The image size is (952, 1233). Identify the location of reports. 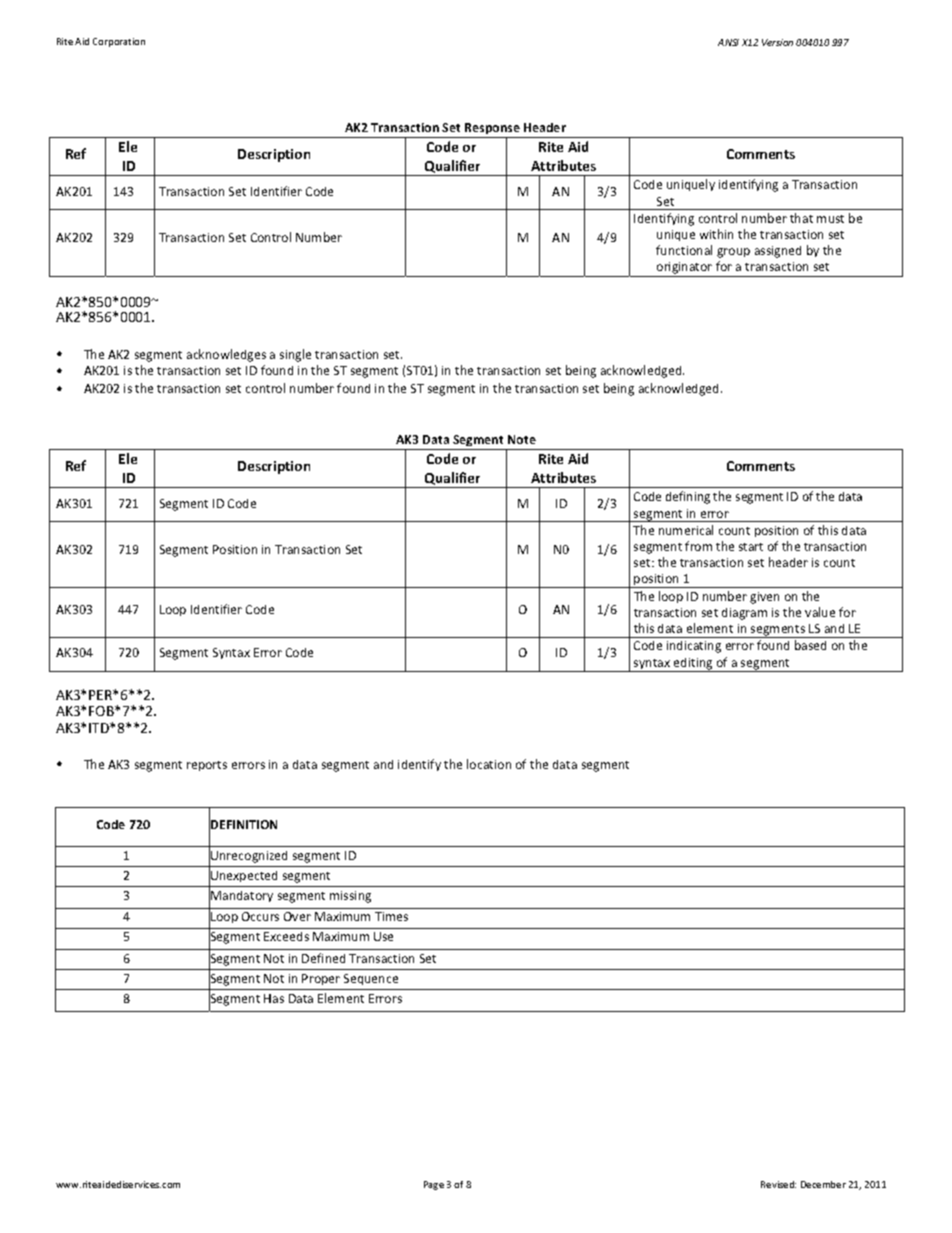
(207, 766).
